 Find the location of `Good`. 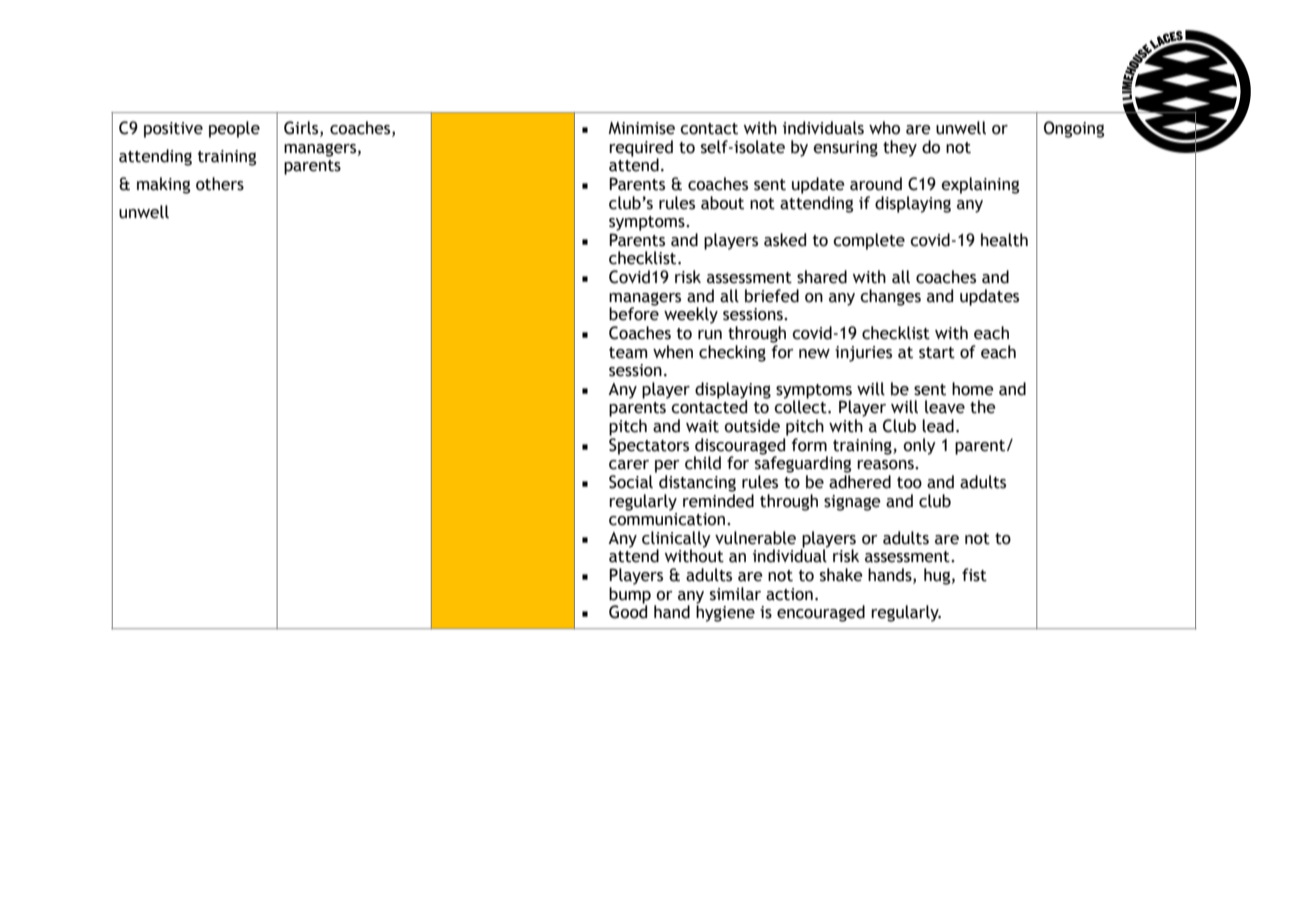

Good is located at coordinates (628, 611).
